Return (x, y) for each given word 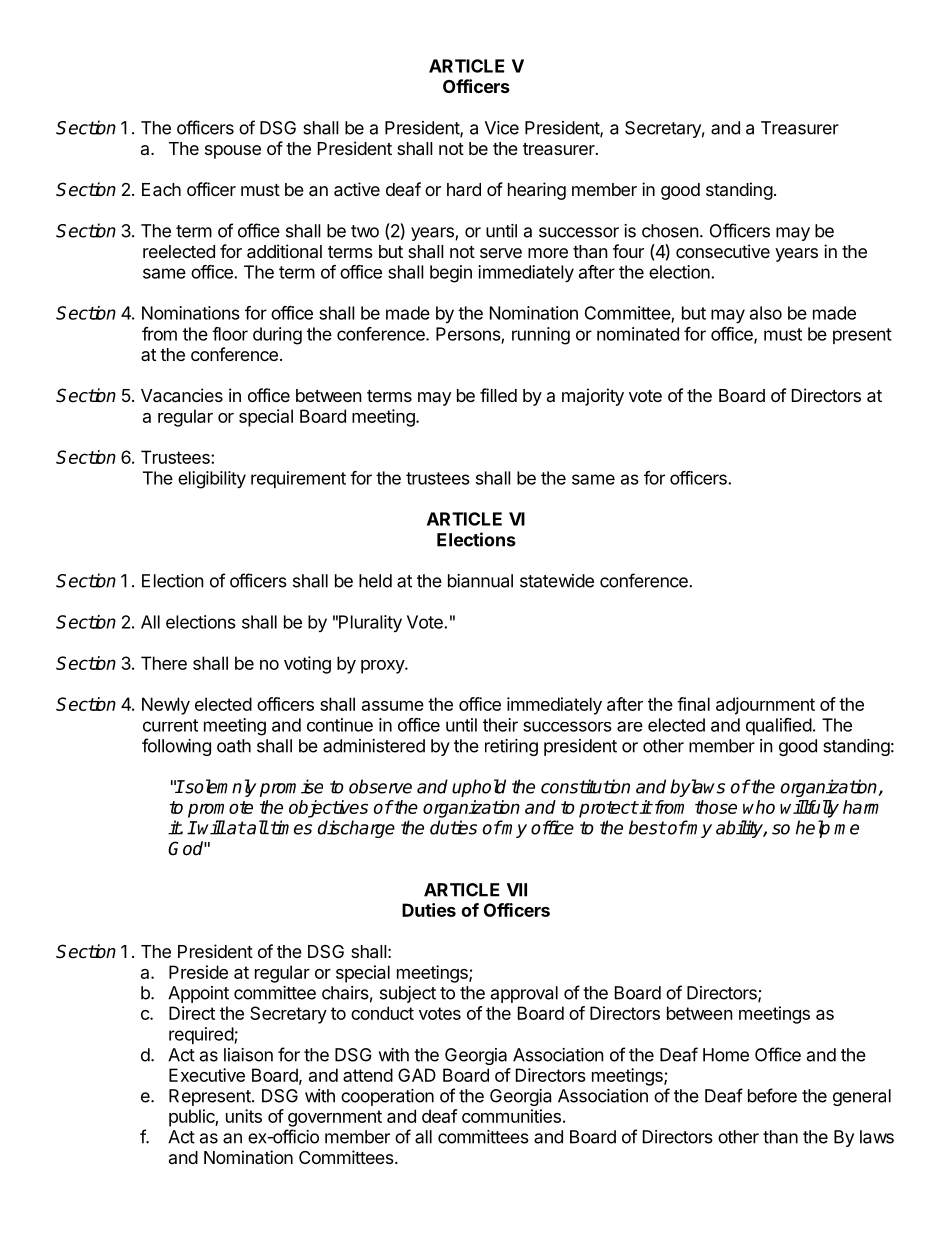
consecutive (723, 251)
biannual (480, 581)
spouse (233, 152)
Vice (502, 128)
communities (511, 1116)
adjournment (765, 706)
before (772, 1095)
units (244, 1116)
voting (307, 665)
